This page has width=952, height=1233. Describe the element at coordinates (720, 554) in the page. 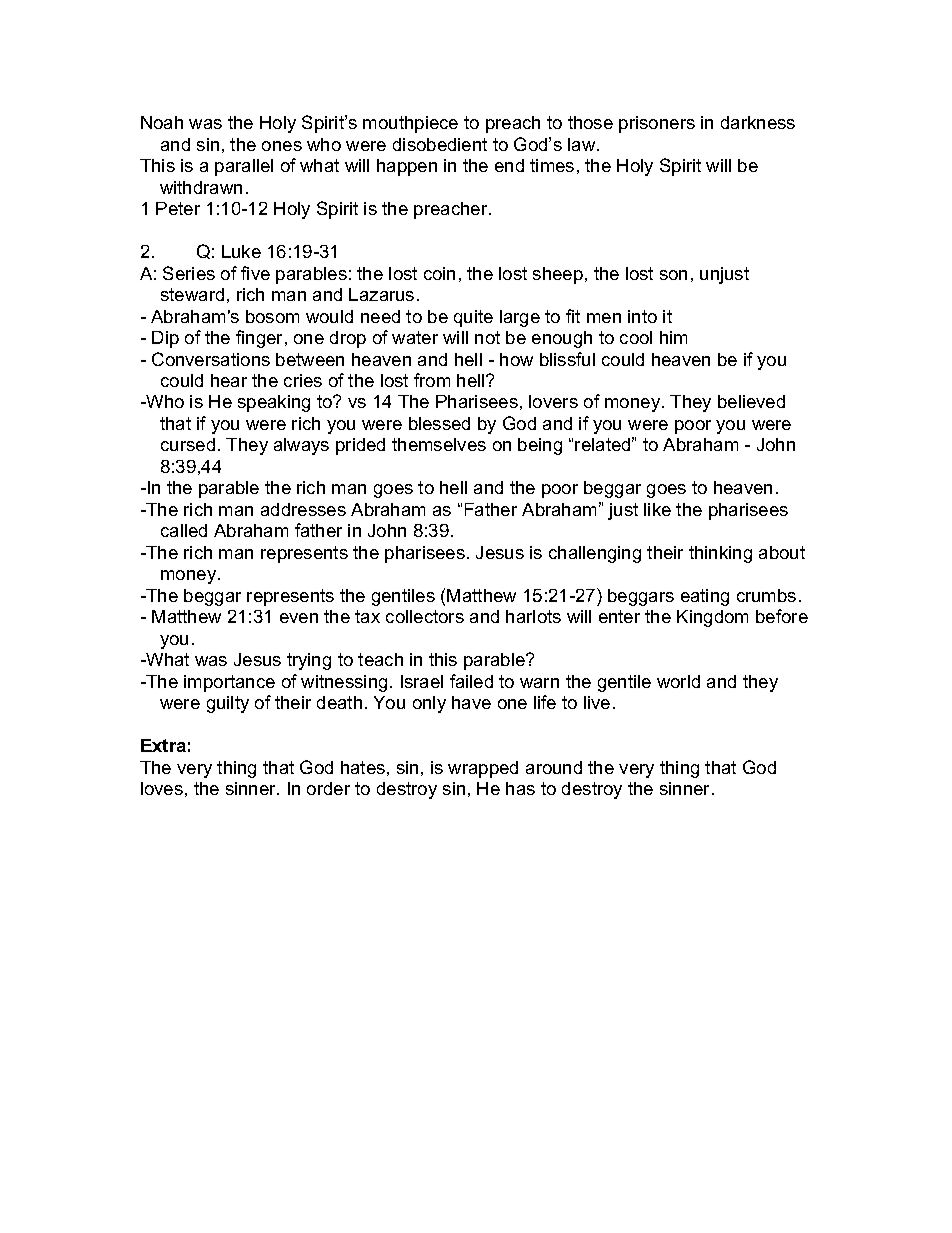

I see `thinking` at that location.
